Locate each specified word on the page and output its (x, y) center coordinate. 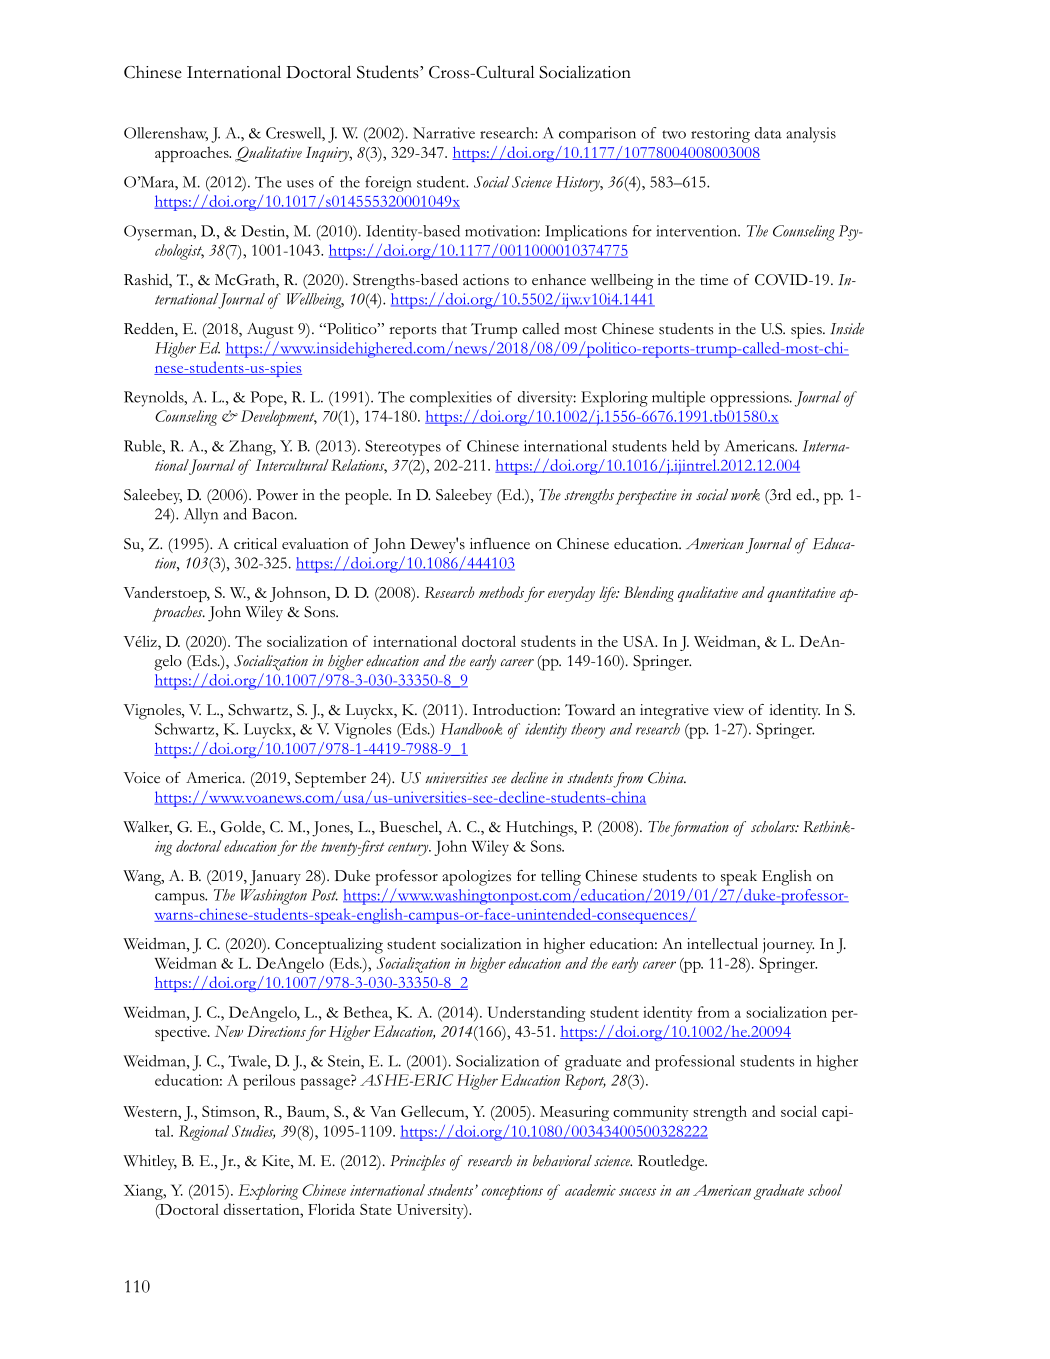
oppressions (750, 399)
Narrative (444, 133)
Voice (141, 778)
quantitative (801, 594)
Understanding (537, 1014)
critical (255, 544)
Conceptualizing (329, 946)
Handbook (471, 729)
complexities (451, 399)
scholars (774, 826)
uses (300, 184)
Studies (253, 1132)
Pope (267, 399)
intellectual (722, 944)
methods (501, 592)
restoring (720, 135)
